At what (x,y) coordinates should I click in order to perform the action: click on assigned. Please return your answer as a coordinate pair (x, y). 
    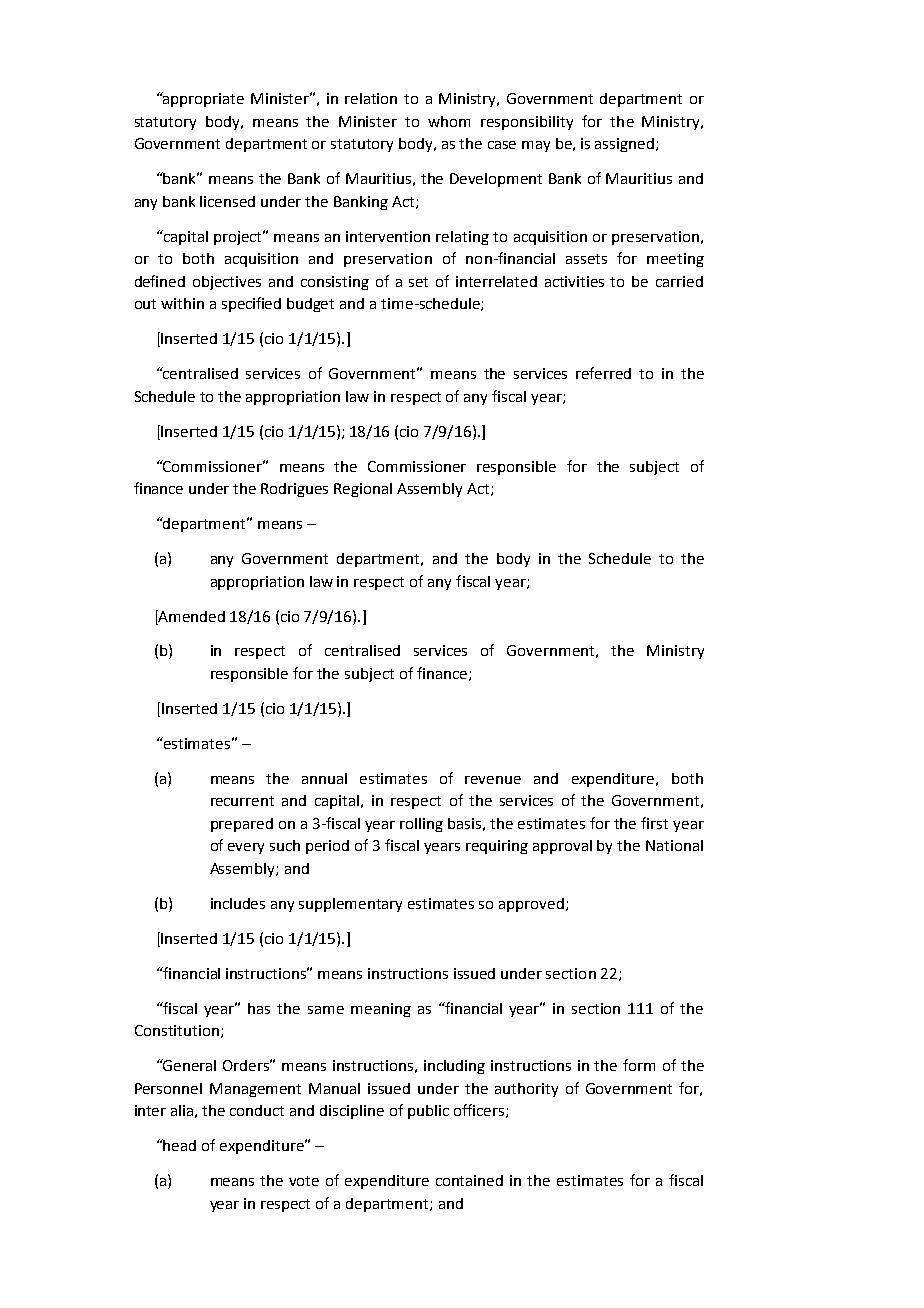
    Looking at the image, I should click on (624, 145).
